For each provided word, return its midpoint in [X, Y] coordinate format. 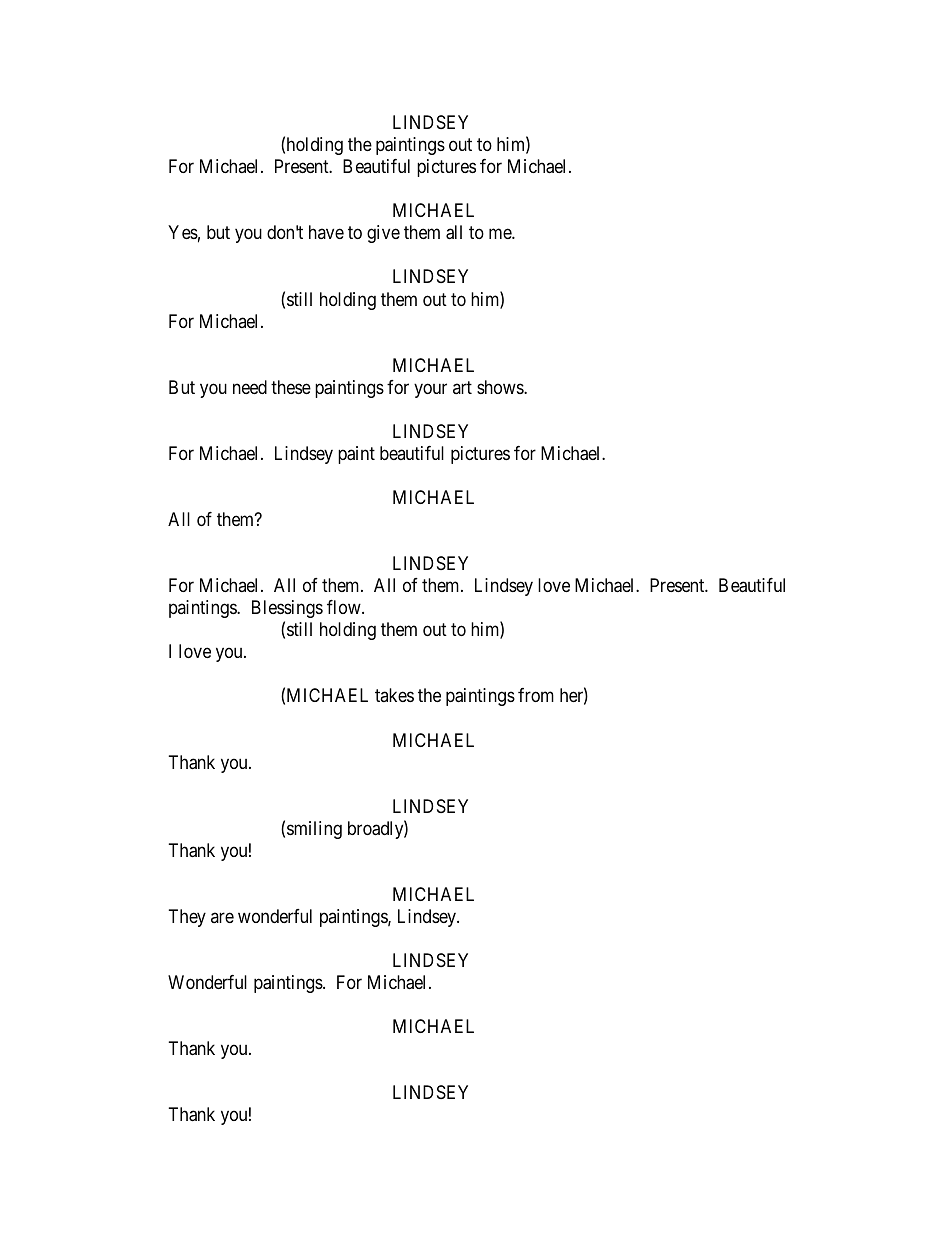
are [222, 917]
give [383, 234]
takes [394, 695]
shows [501, 387]
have [326, 232]
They [187, 918]
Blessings [287, 609]
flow [345, 607]
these [291, 387]
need [250, 387]
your [430, 390]
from [536, 695]
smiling [314, 830]
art [462, 387]
